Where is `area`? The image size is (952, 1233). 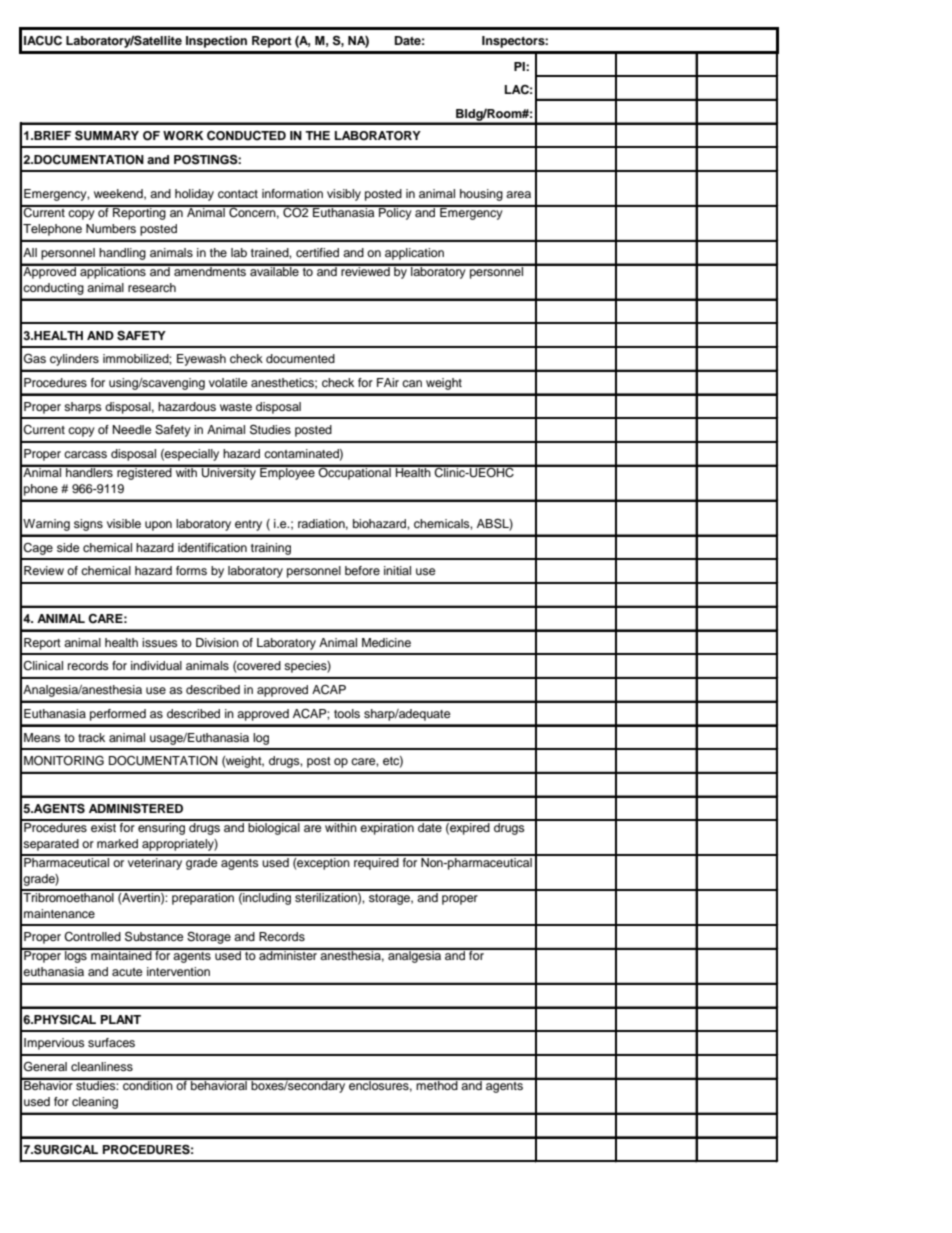
area is located at coordinates (518, 194).
